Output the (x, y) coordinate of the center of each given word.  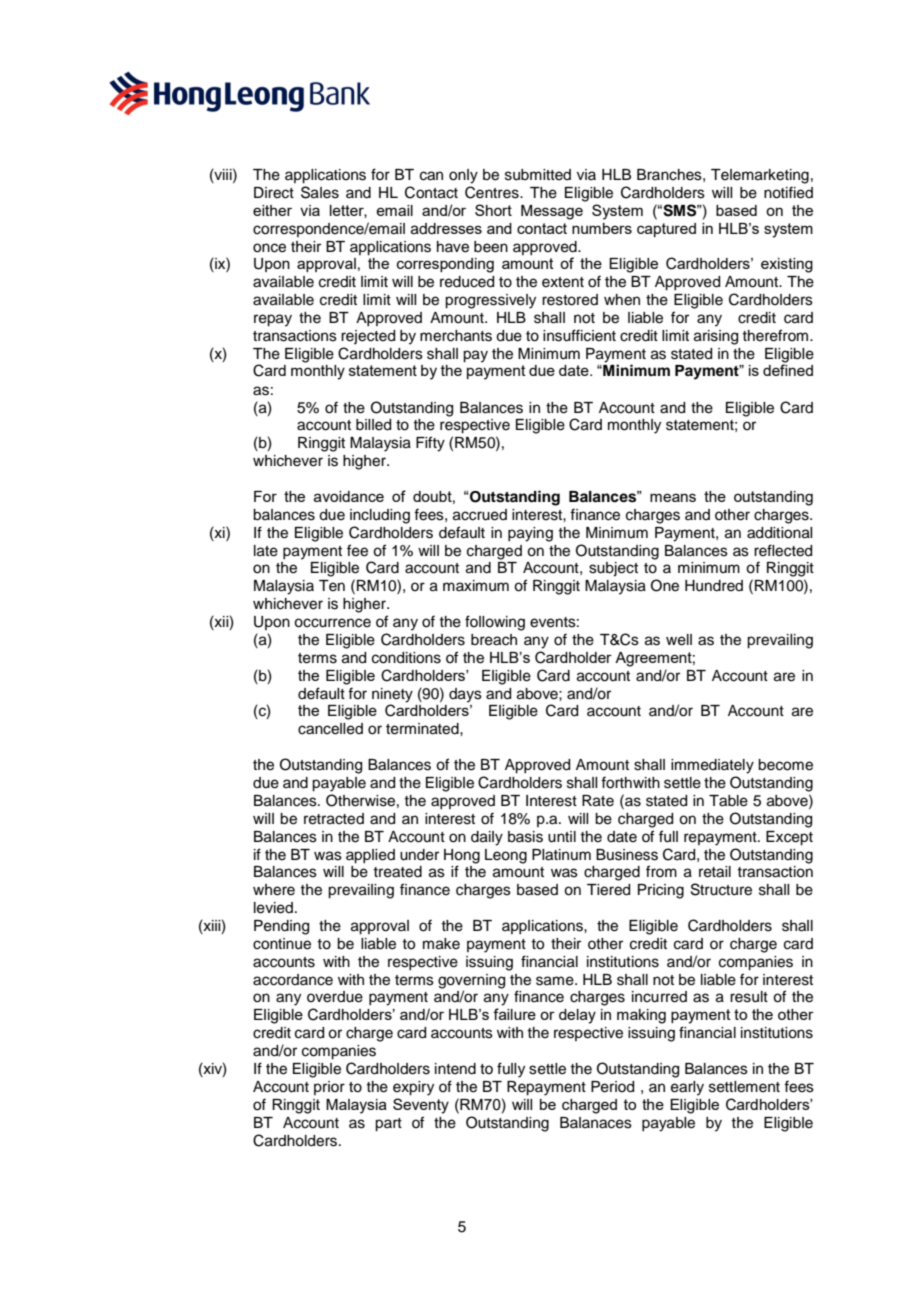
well (679, 640)
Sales (320, 192)
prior (329, 1088)
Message (552, 212)
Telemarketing (760, 176)
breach (494, 640)
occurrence (332, 623)
